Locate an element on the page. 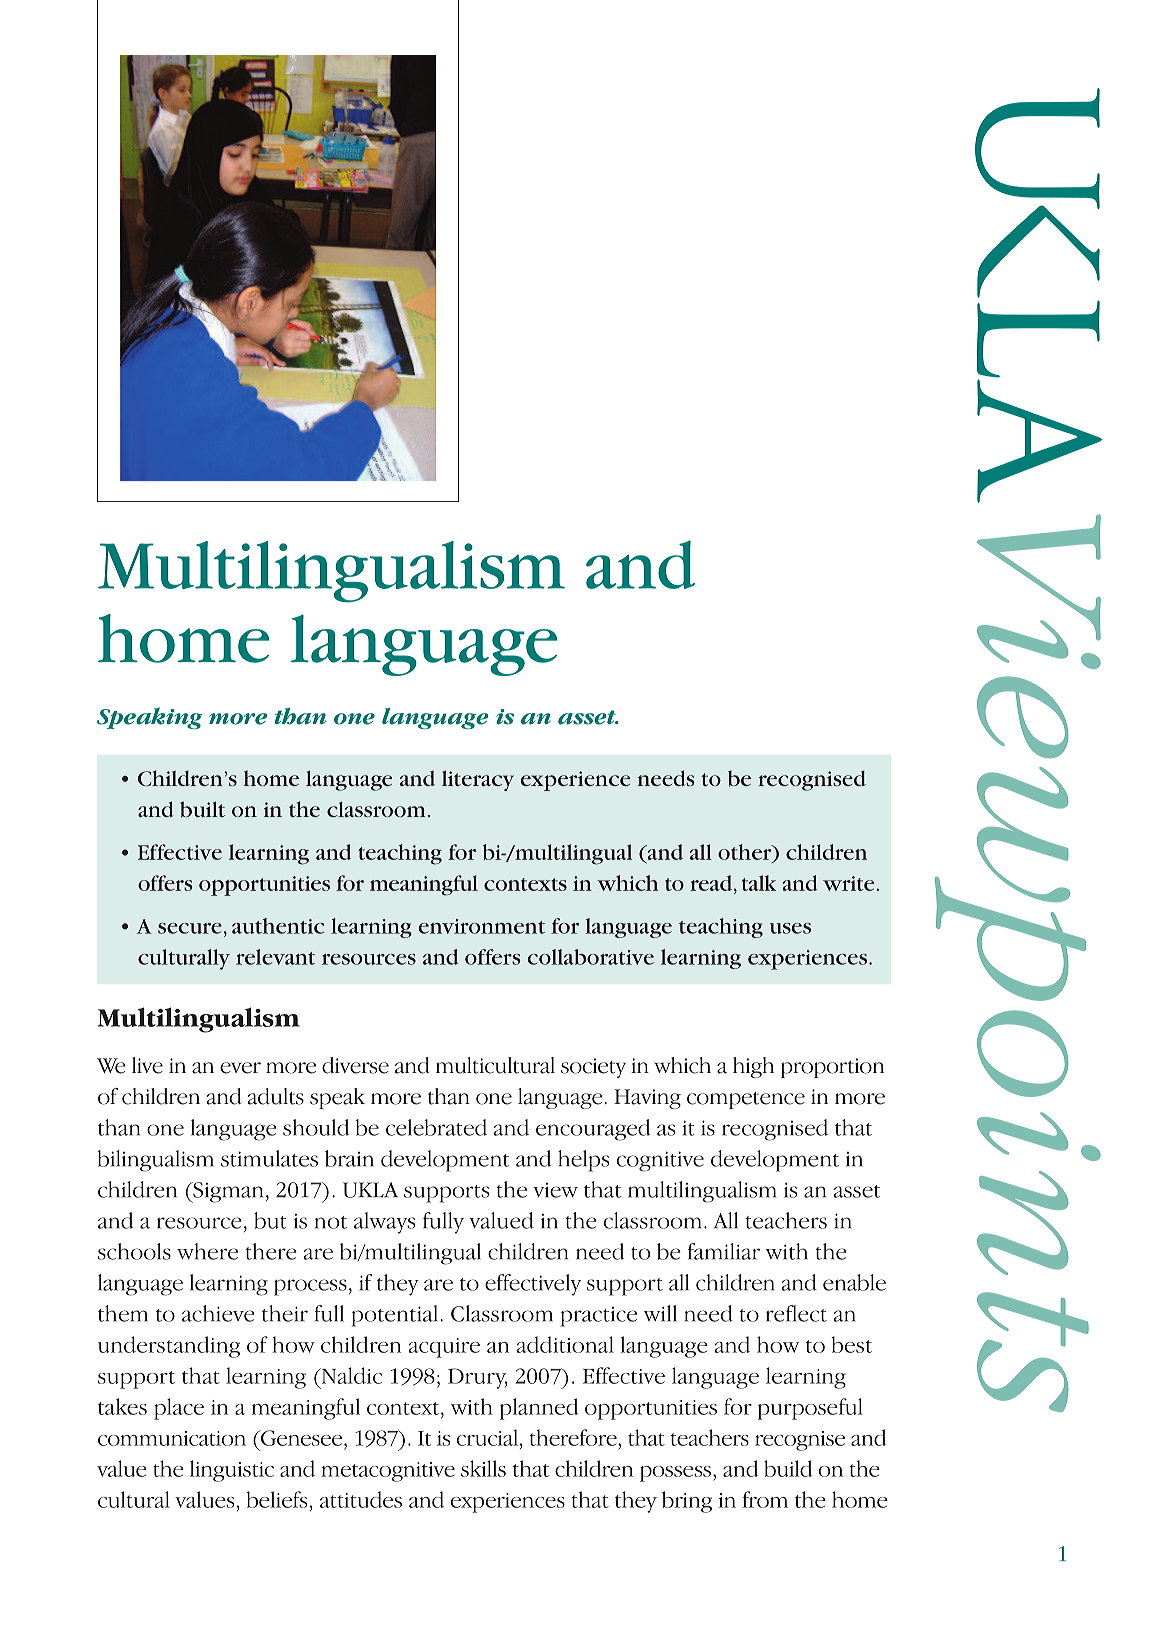 The width and height of the page is (1155, 1633). built is located at coordinates (202, 809).
